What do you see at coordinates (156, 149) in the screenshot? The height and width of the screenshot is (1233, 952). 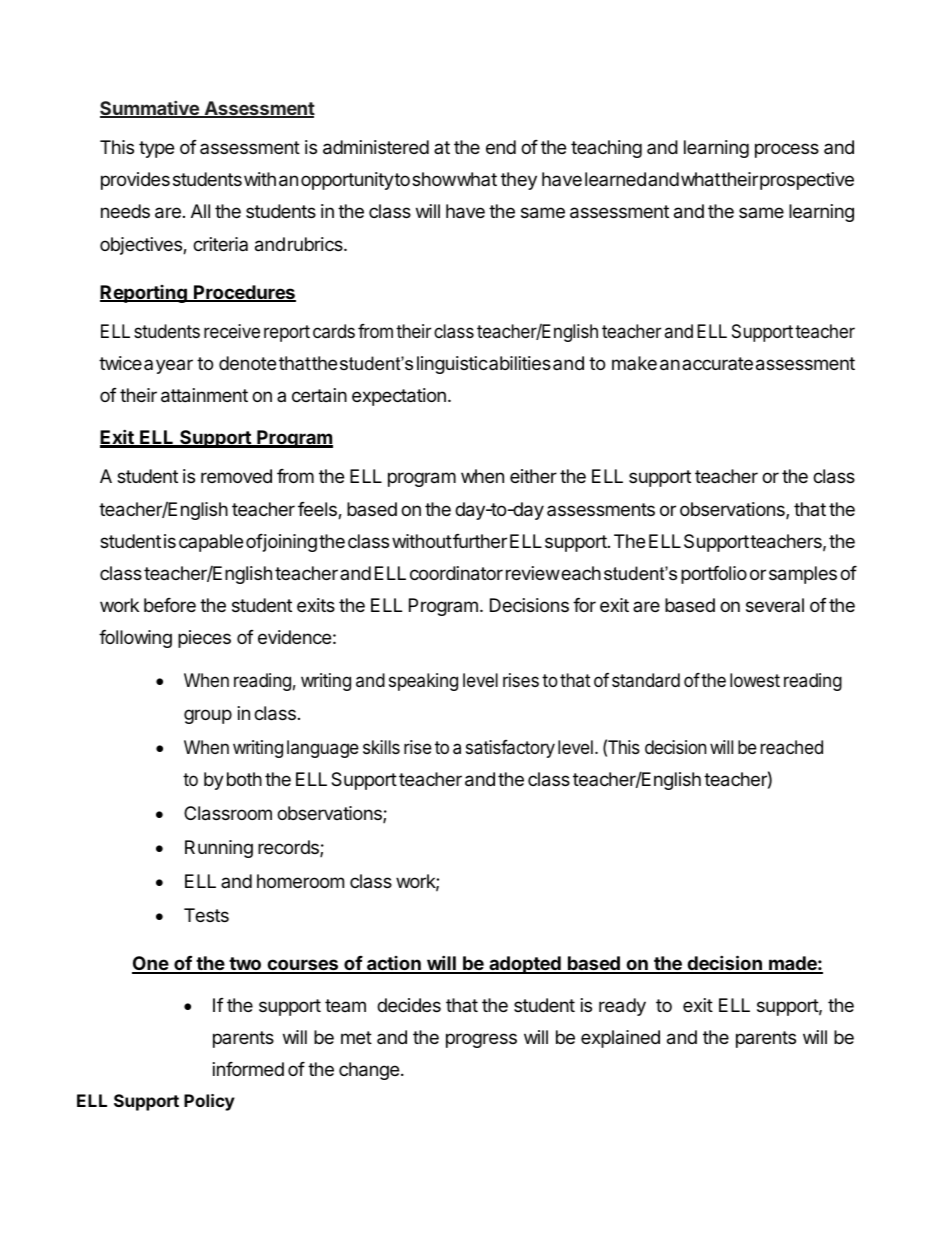 I see `type` at bounding box center [156, 149].
